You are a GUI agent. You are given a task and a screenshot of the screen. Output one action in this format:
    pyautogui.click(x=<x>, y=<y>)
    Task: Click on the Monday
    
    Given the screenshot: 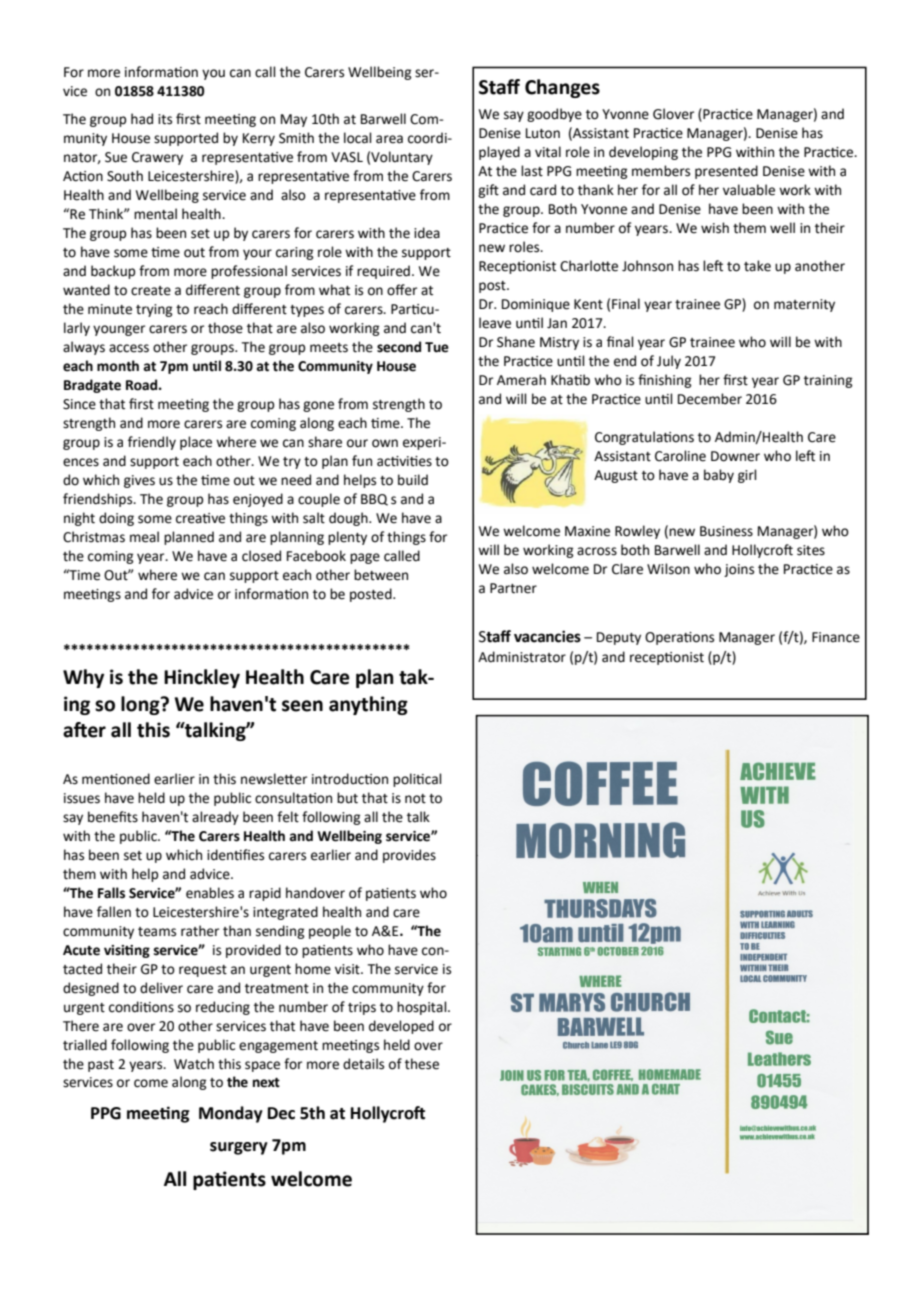 What is the action you would take?
    pyautogui.click(x=231, y=1114)
